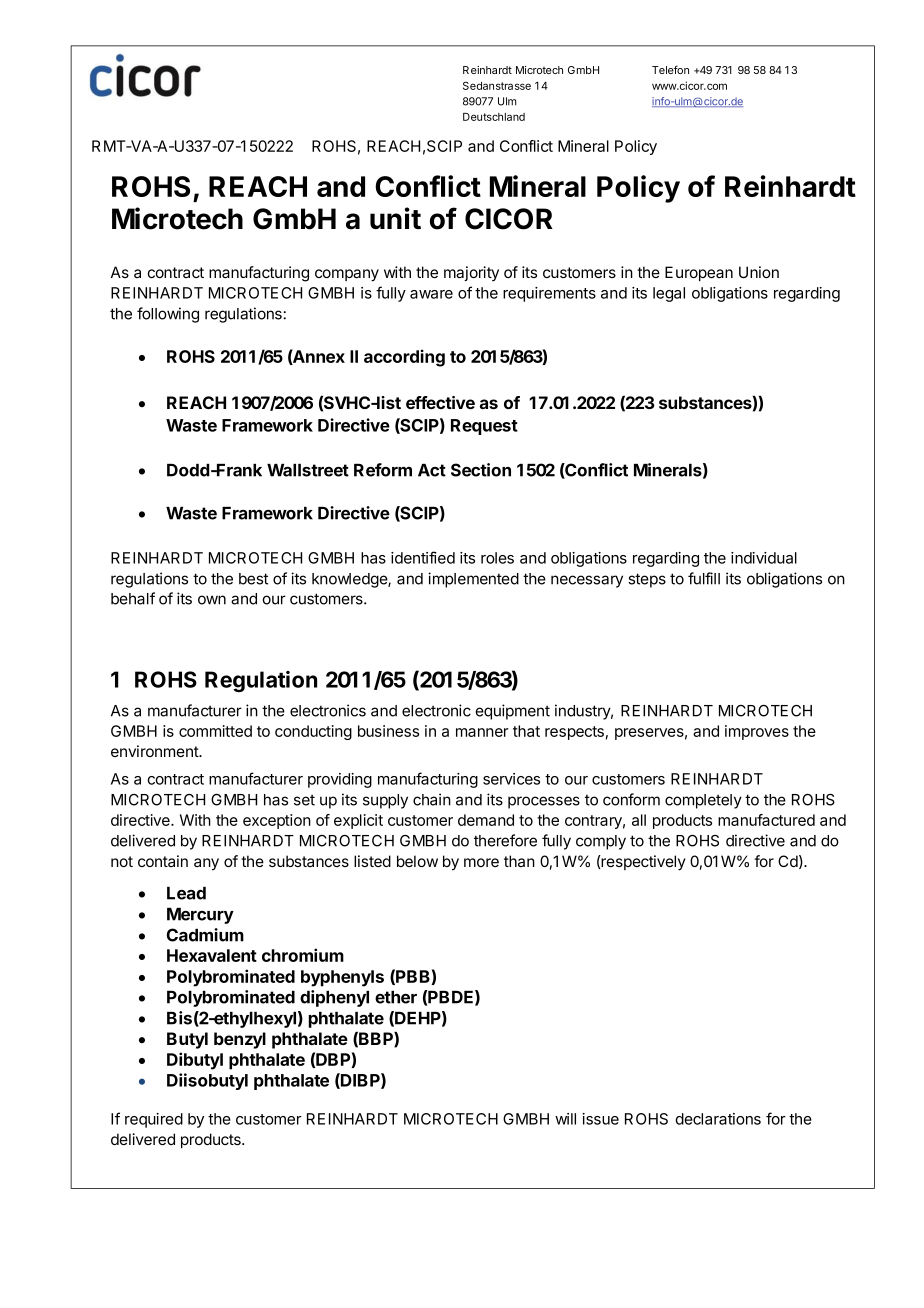 The image size is (924, 1308). Describe the element at coordinates (473, 580) in the document. I see `implemented` at that location.
